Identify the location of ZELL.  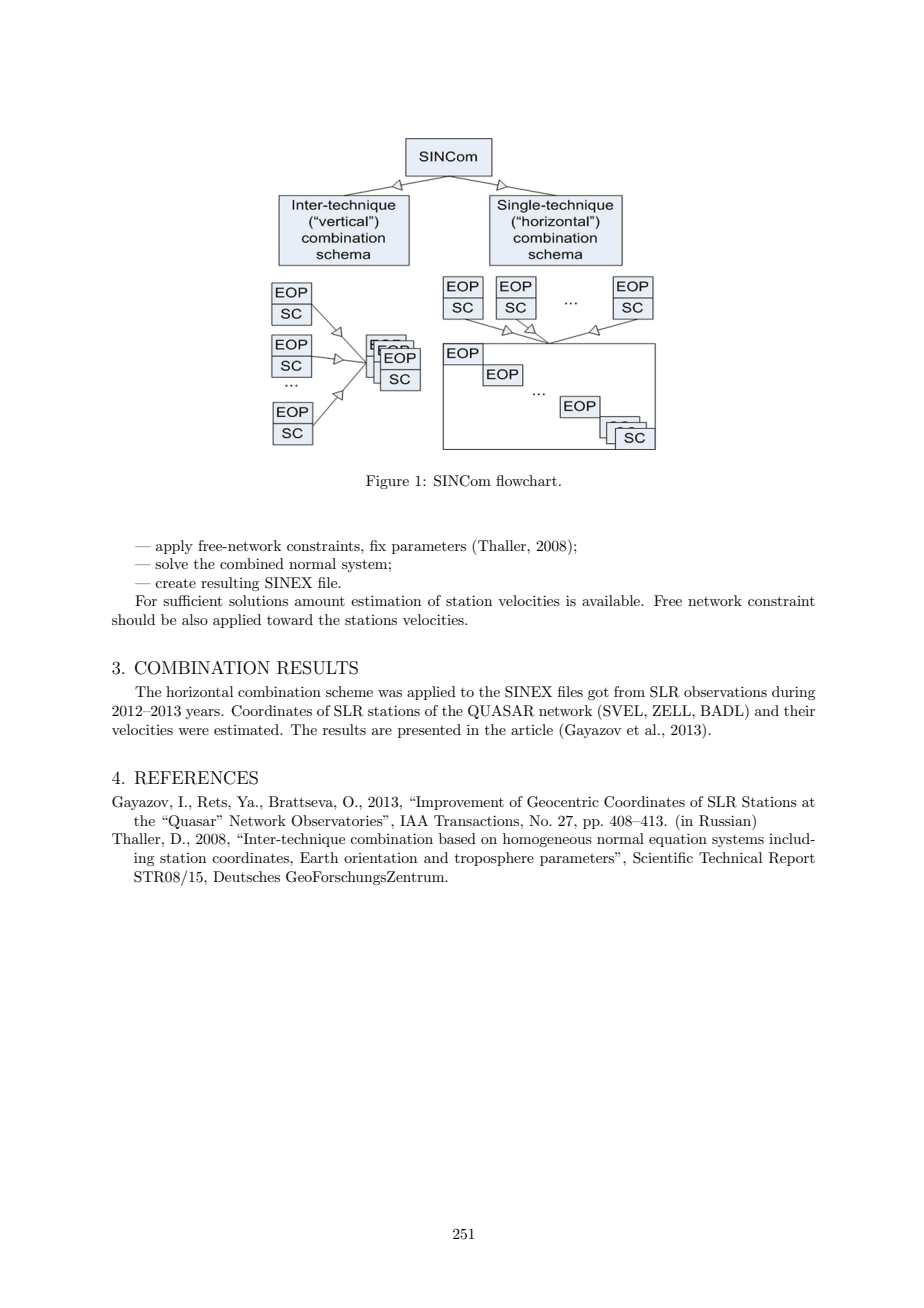
(673, 710).
